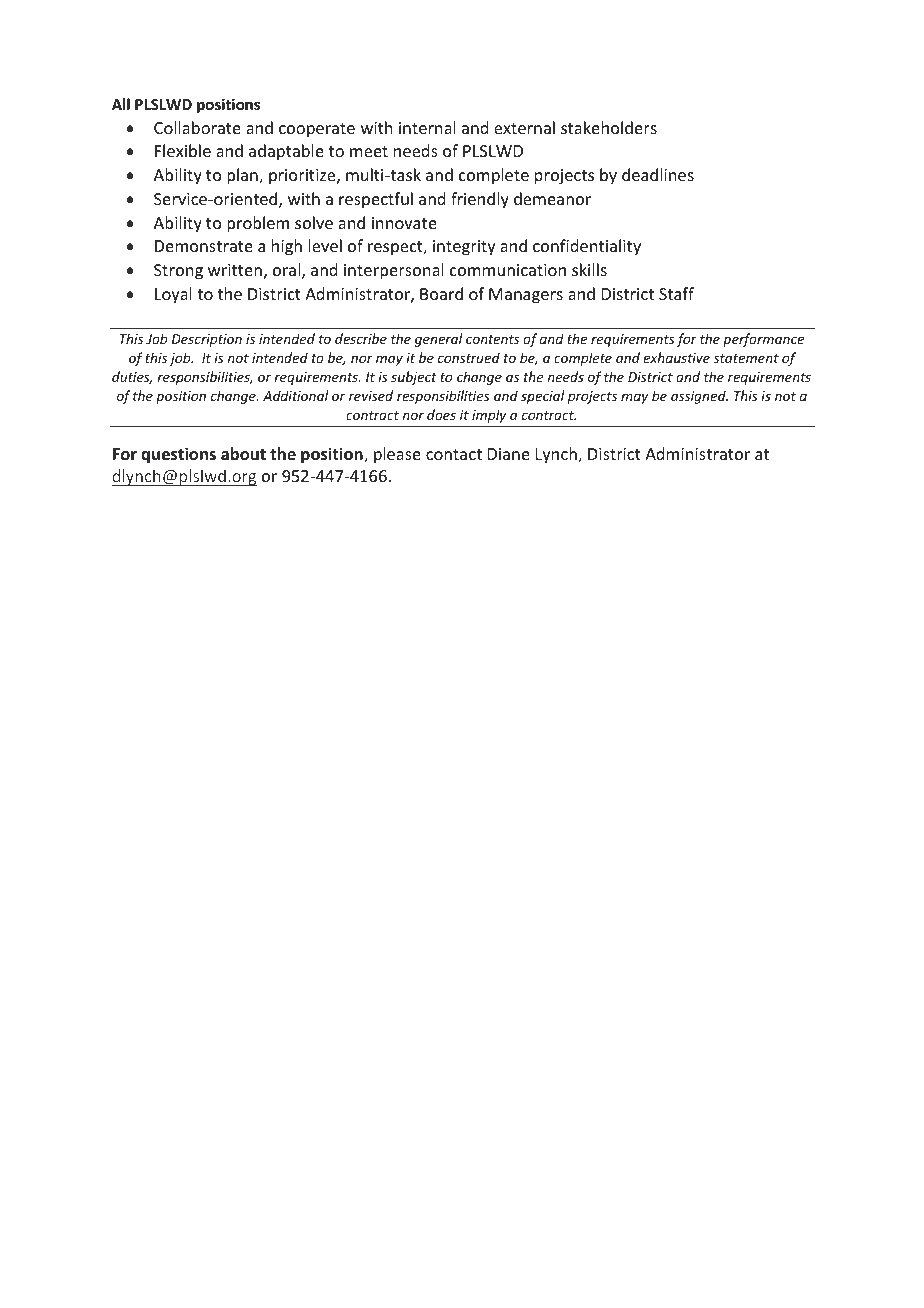 This image has height=1308, width=924. Describe the element at coordinates (207, 340) in the image. I see `Description` at that location.
